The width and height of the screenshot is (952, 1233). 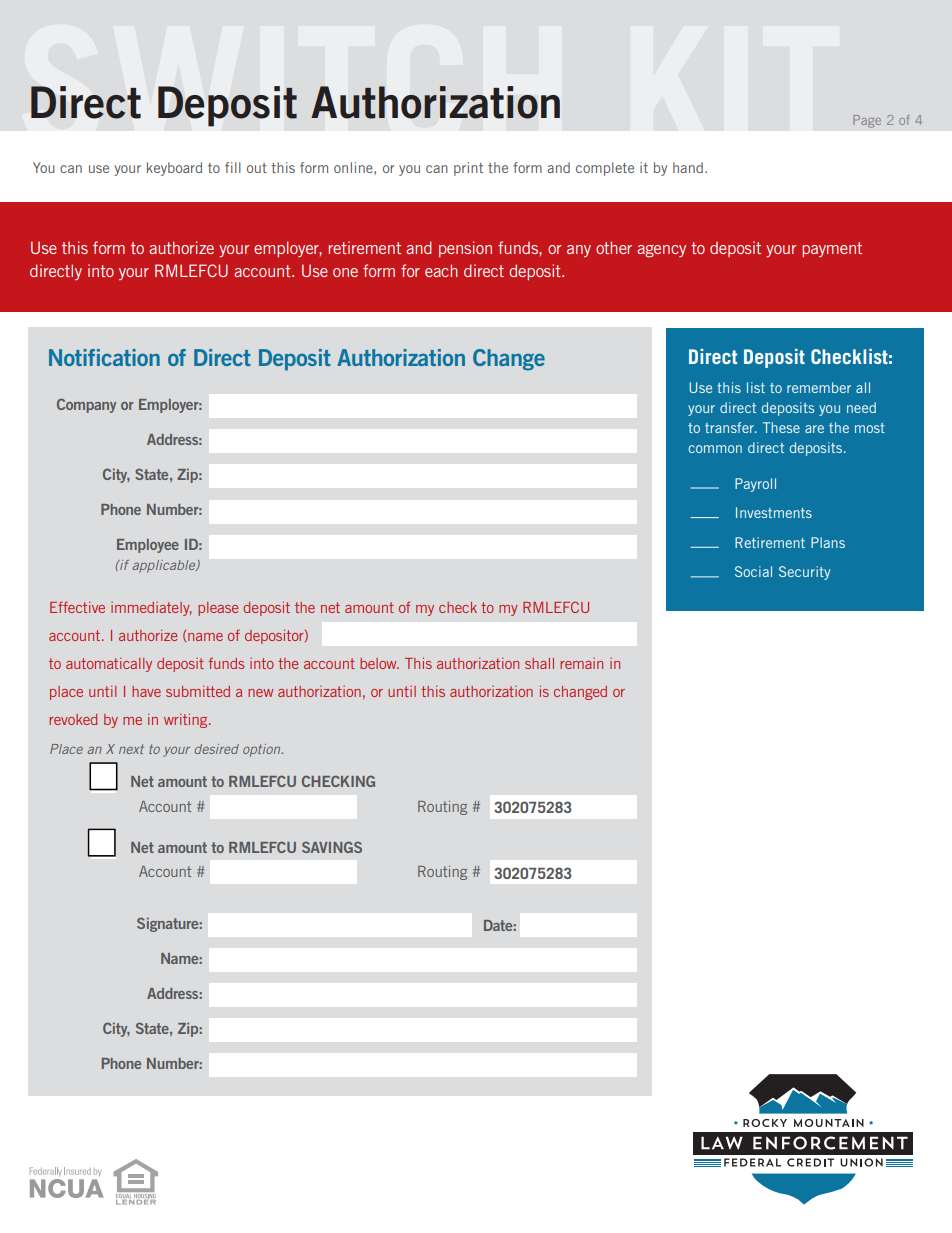 What do you see at coordinates (148, 546) in the screenshot?
I see `Employee` at bounding box center [148, 546].
